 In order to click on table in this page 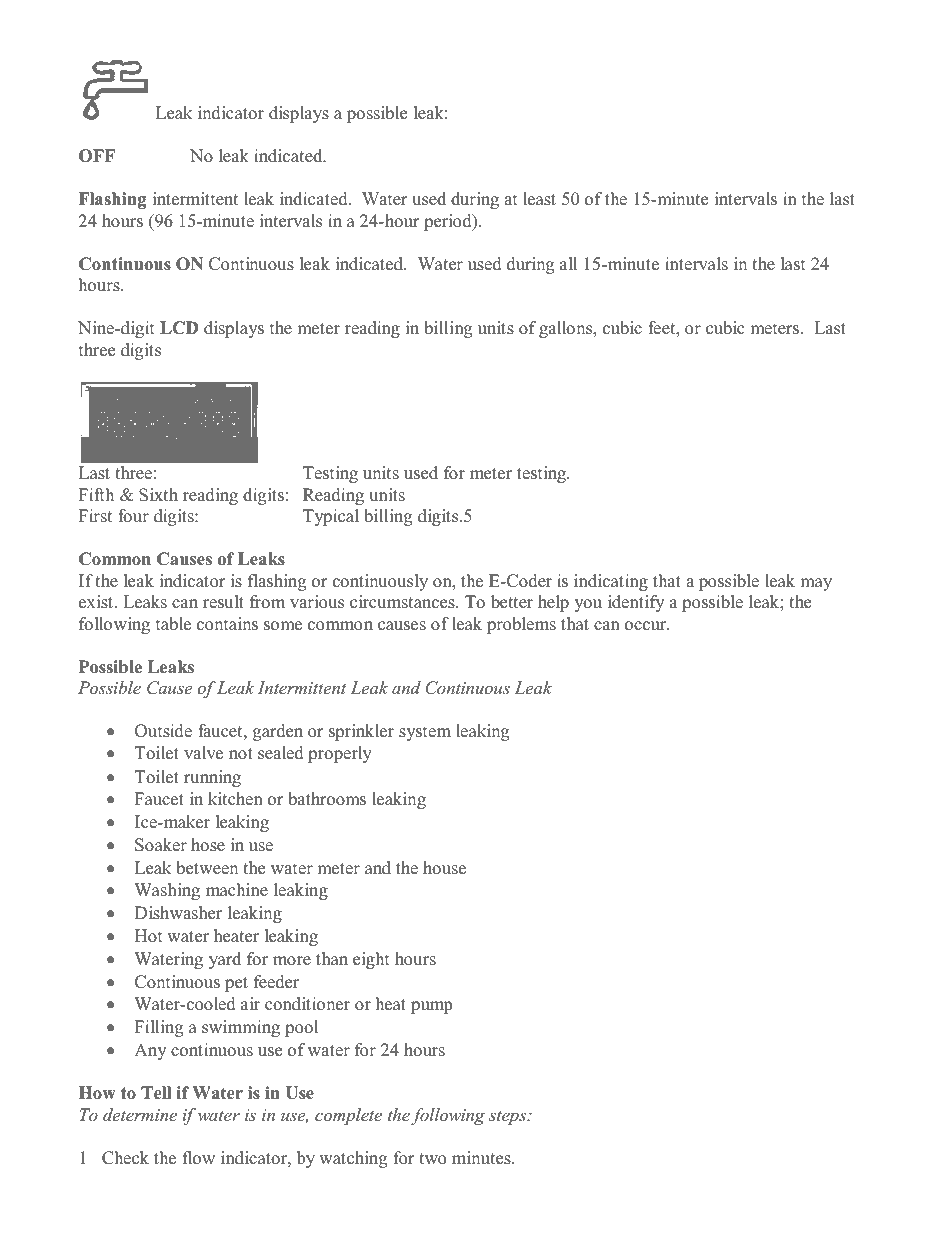, I will do `click(173, 624)`.
